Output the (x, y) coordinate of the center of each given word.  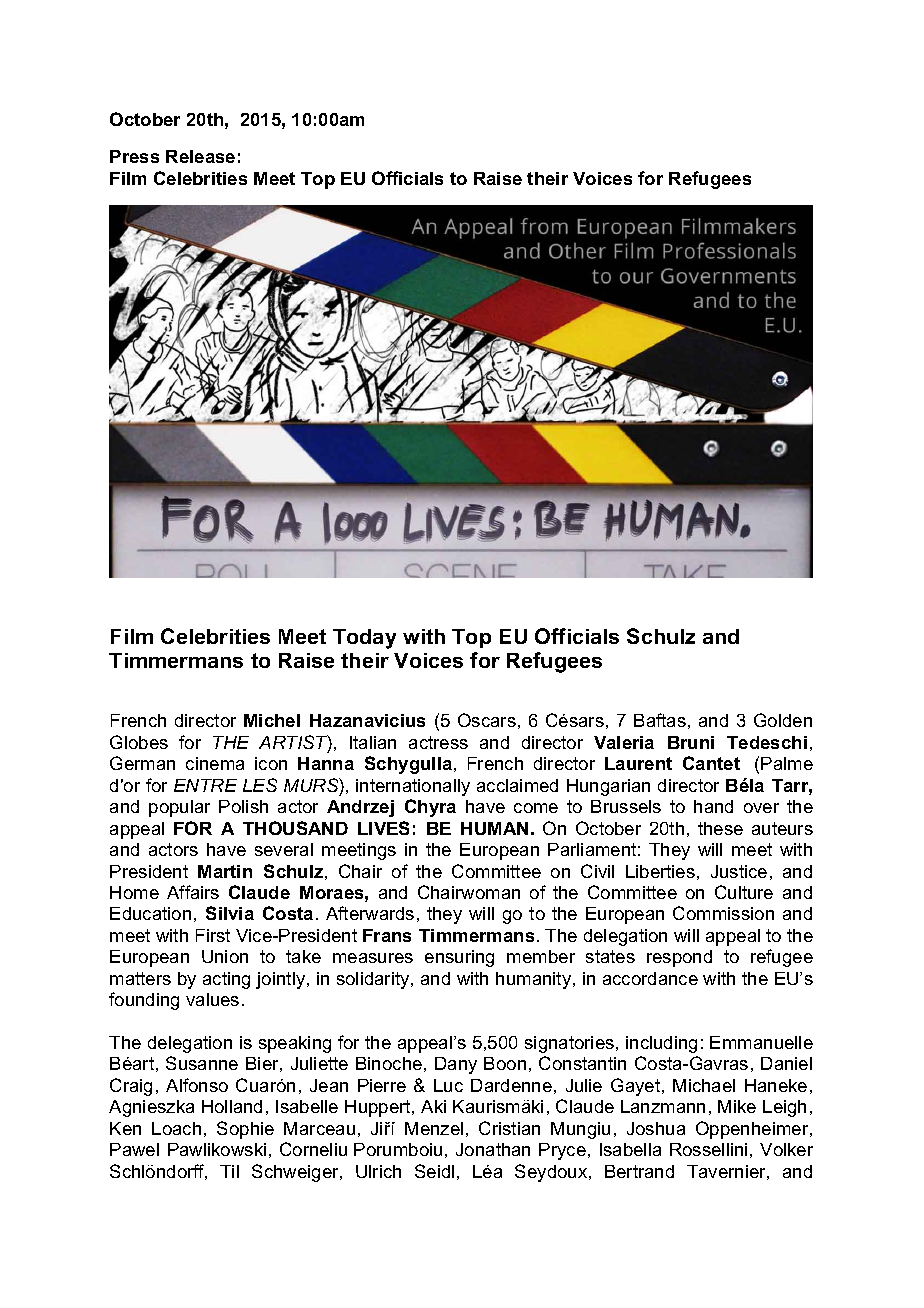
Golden (783, 720)
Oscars (487, 720)
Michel (272, 720)
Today (364, 639)
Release (200, 156)
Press (134, 156)
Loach (176, 1128)
